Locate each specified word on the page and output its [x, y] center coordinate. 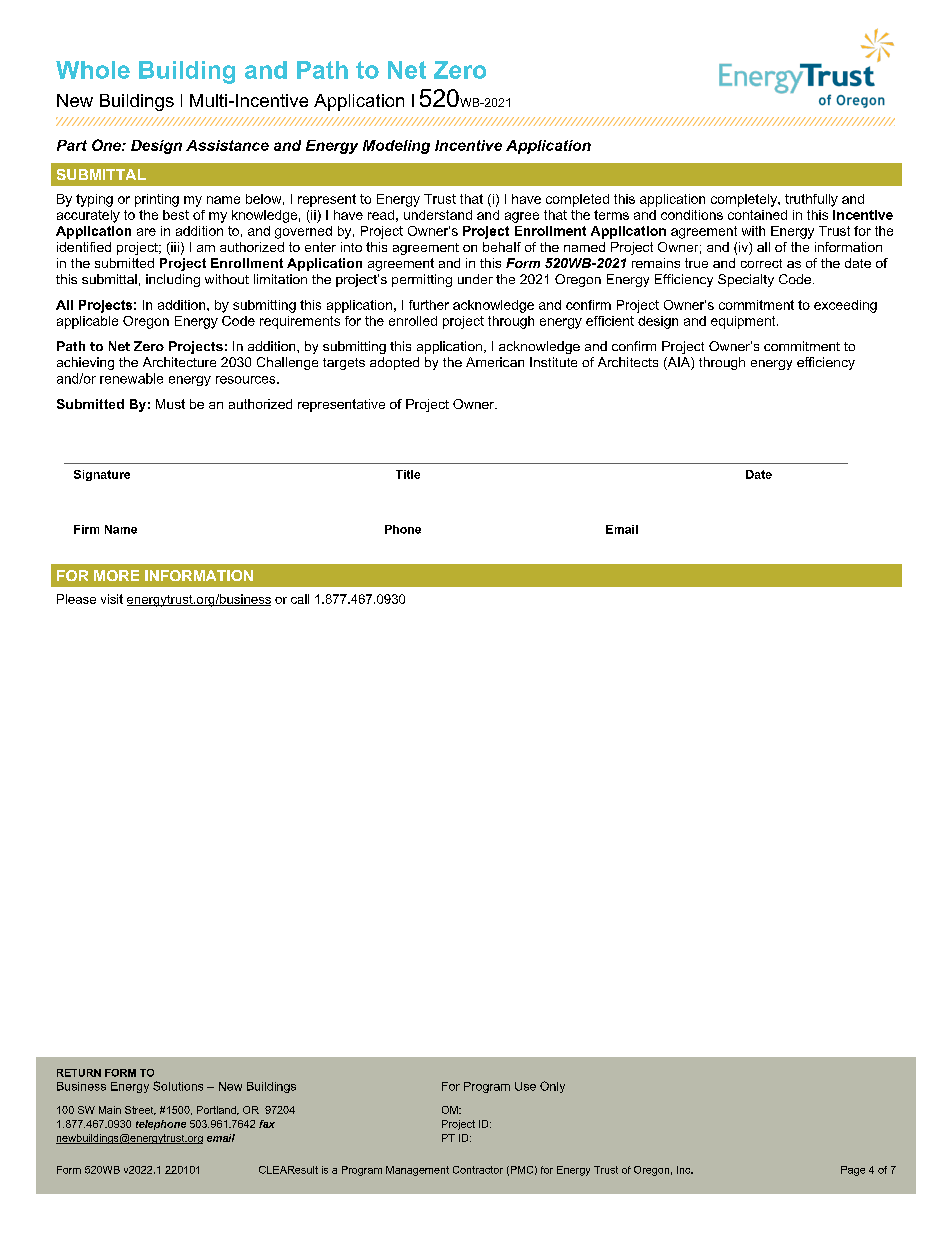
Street [140, 1110]
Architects [628, 362]
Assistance [227, 145]
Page [853, 1171]
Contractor [478, 1170]
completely [745, 200]
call [300, 599]
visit [112, 599]
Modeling [396, 147]
